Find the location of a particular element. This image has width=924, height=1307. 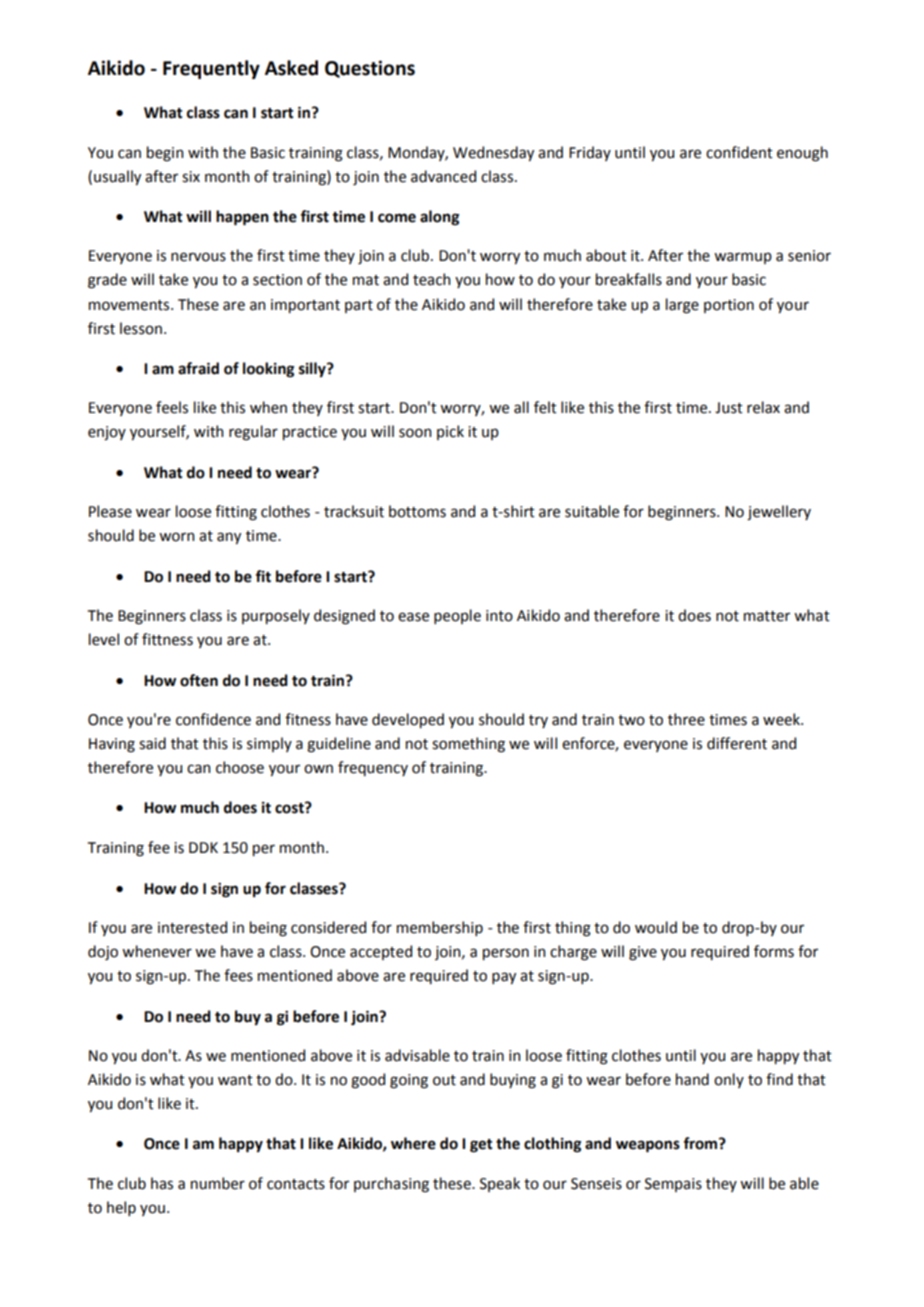

from is located at coordinates (701, 1143).
